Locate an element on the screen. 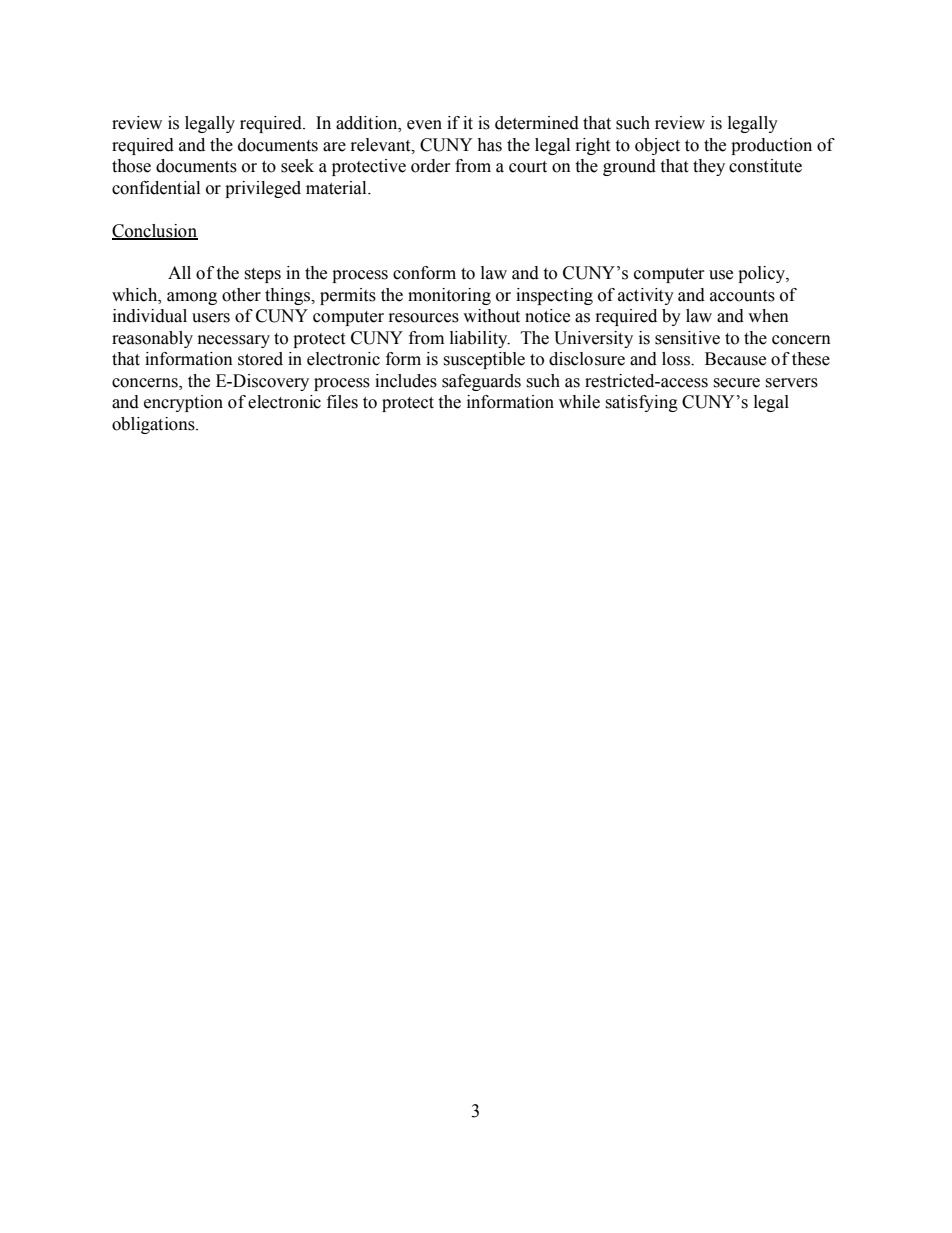  even is located at coordinates (424, 125).
